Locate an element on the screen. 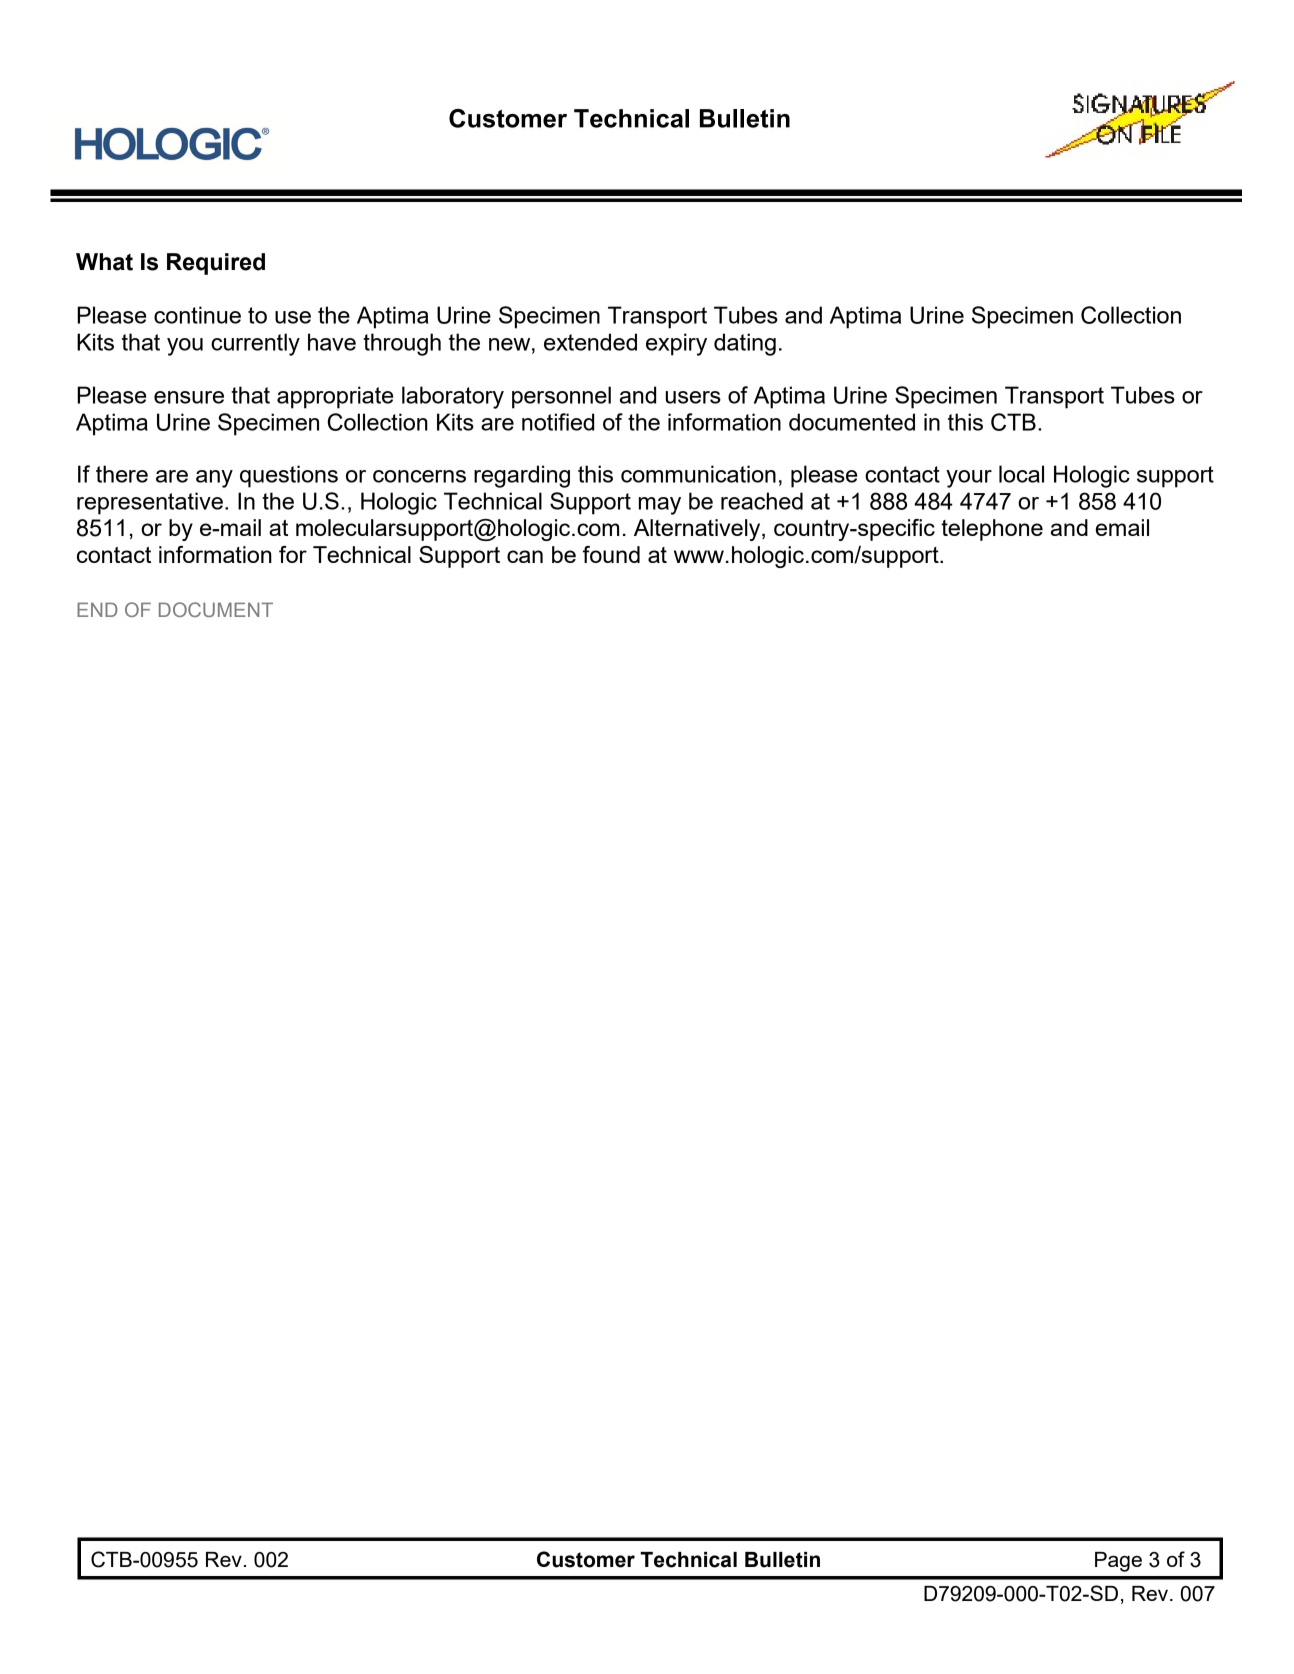  your is located at coordinates (969, 479).
